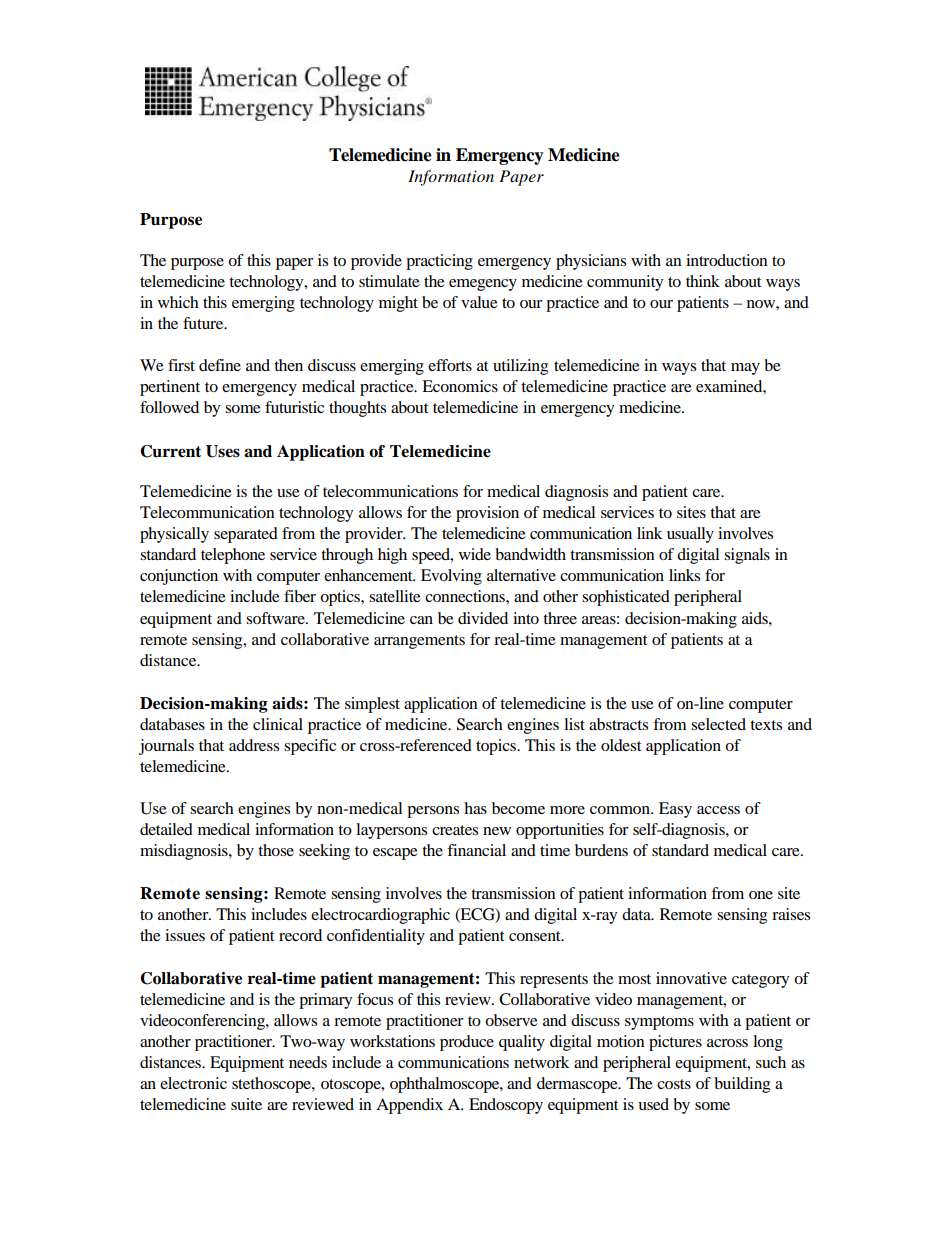  Describe the element at coordinates (276, 850) in the screenshot. I see `those` at that location.
